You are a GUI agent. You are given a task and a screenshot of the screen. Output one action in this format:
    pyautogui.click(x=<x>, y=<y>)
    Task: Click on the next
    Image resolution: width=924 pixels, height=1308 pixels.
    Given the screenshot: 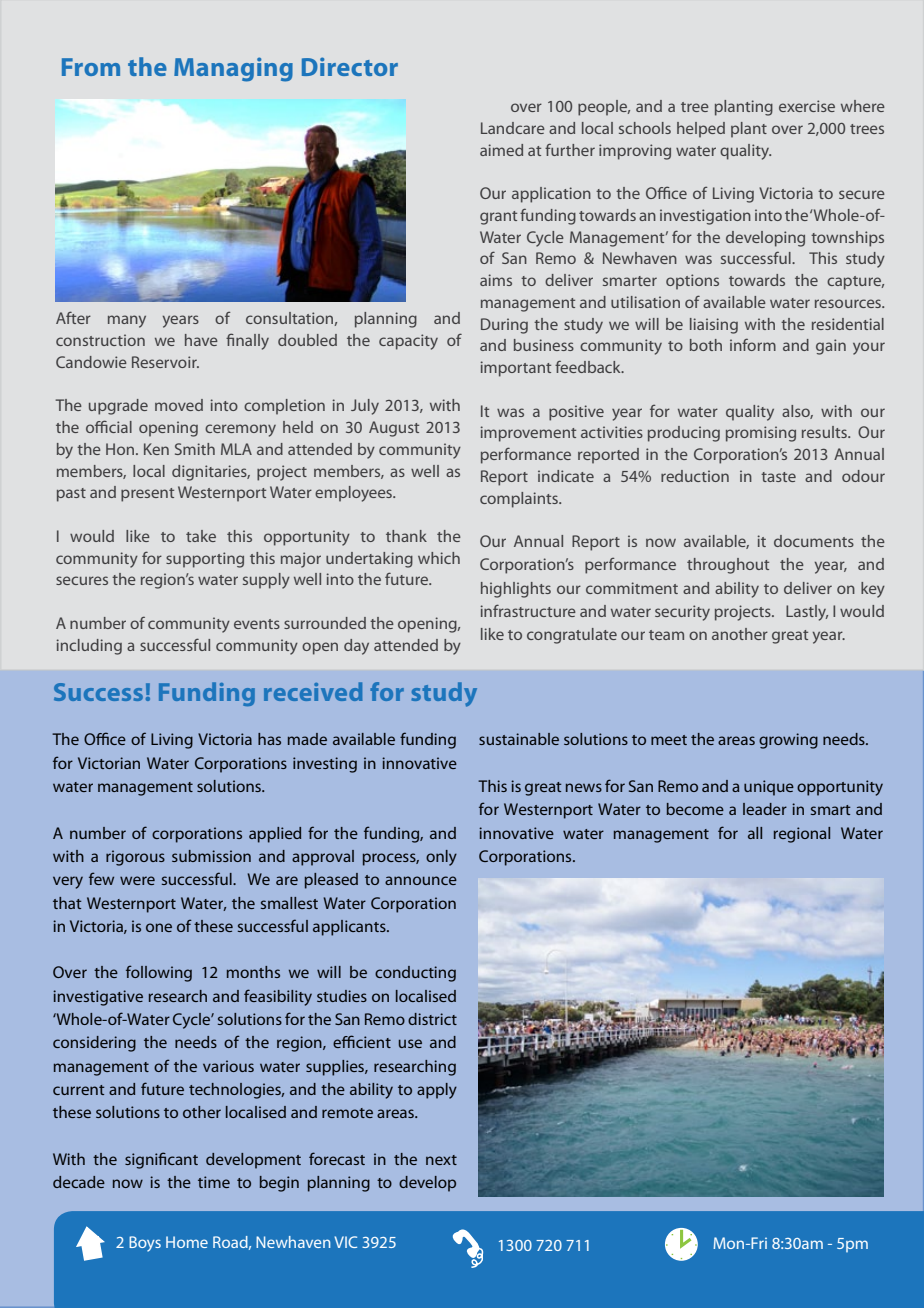 What is the action you would take?
    pyautogui.click(x=441, y=1160)
